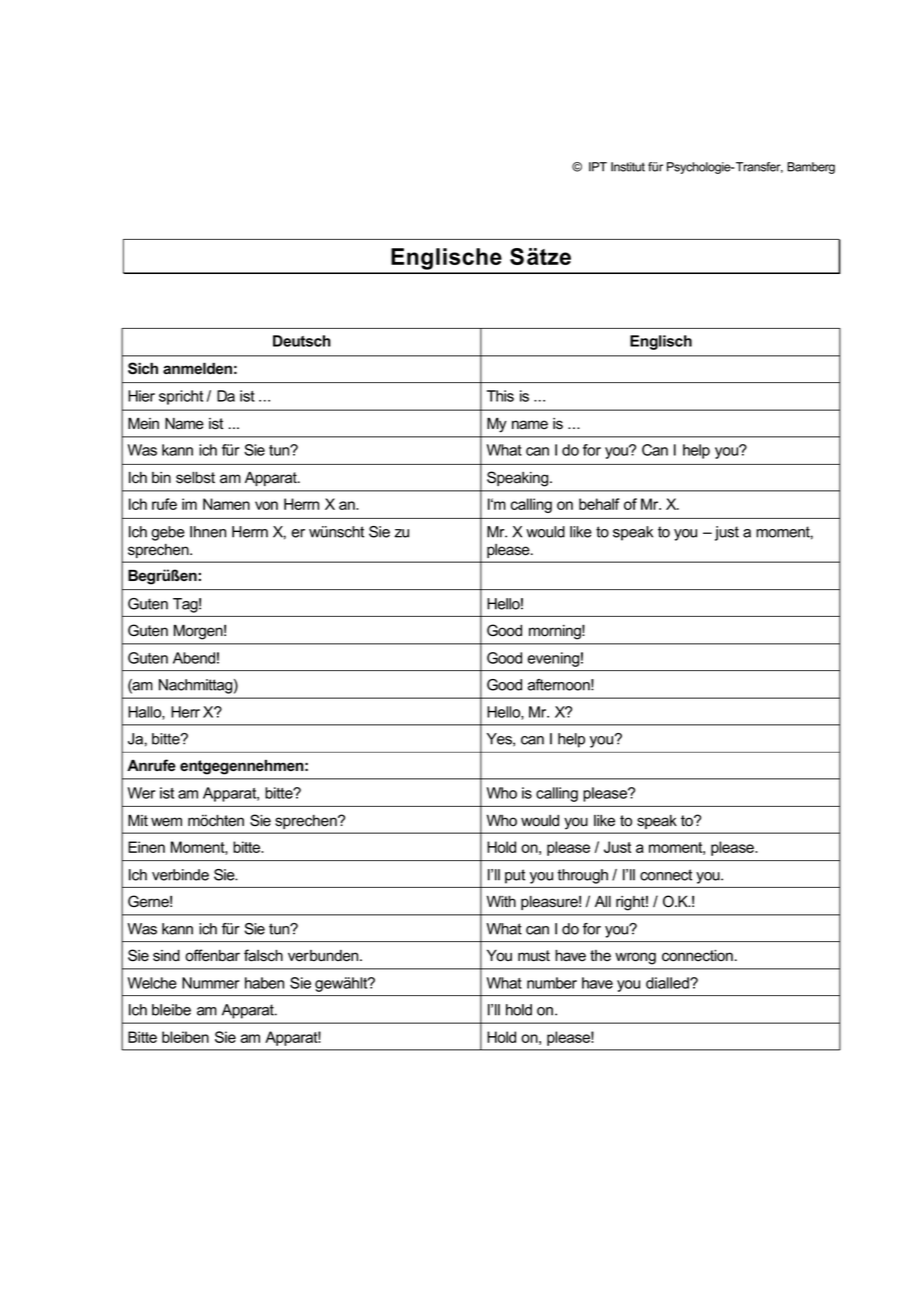 Image resolution: width=924 pixels, height=1302 pixels. I want to click on behalf, so click(599, 504).
